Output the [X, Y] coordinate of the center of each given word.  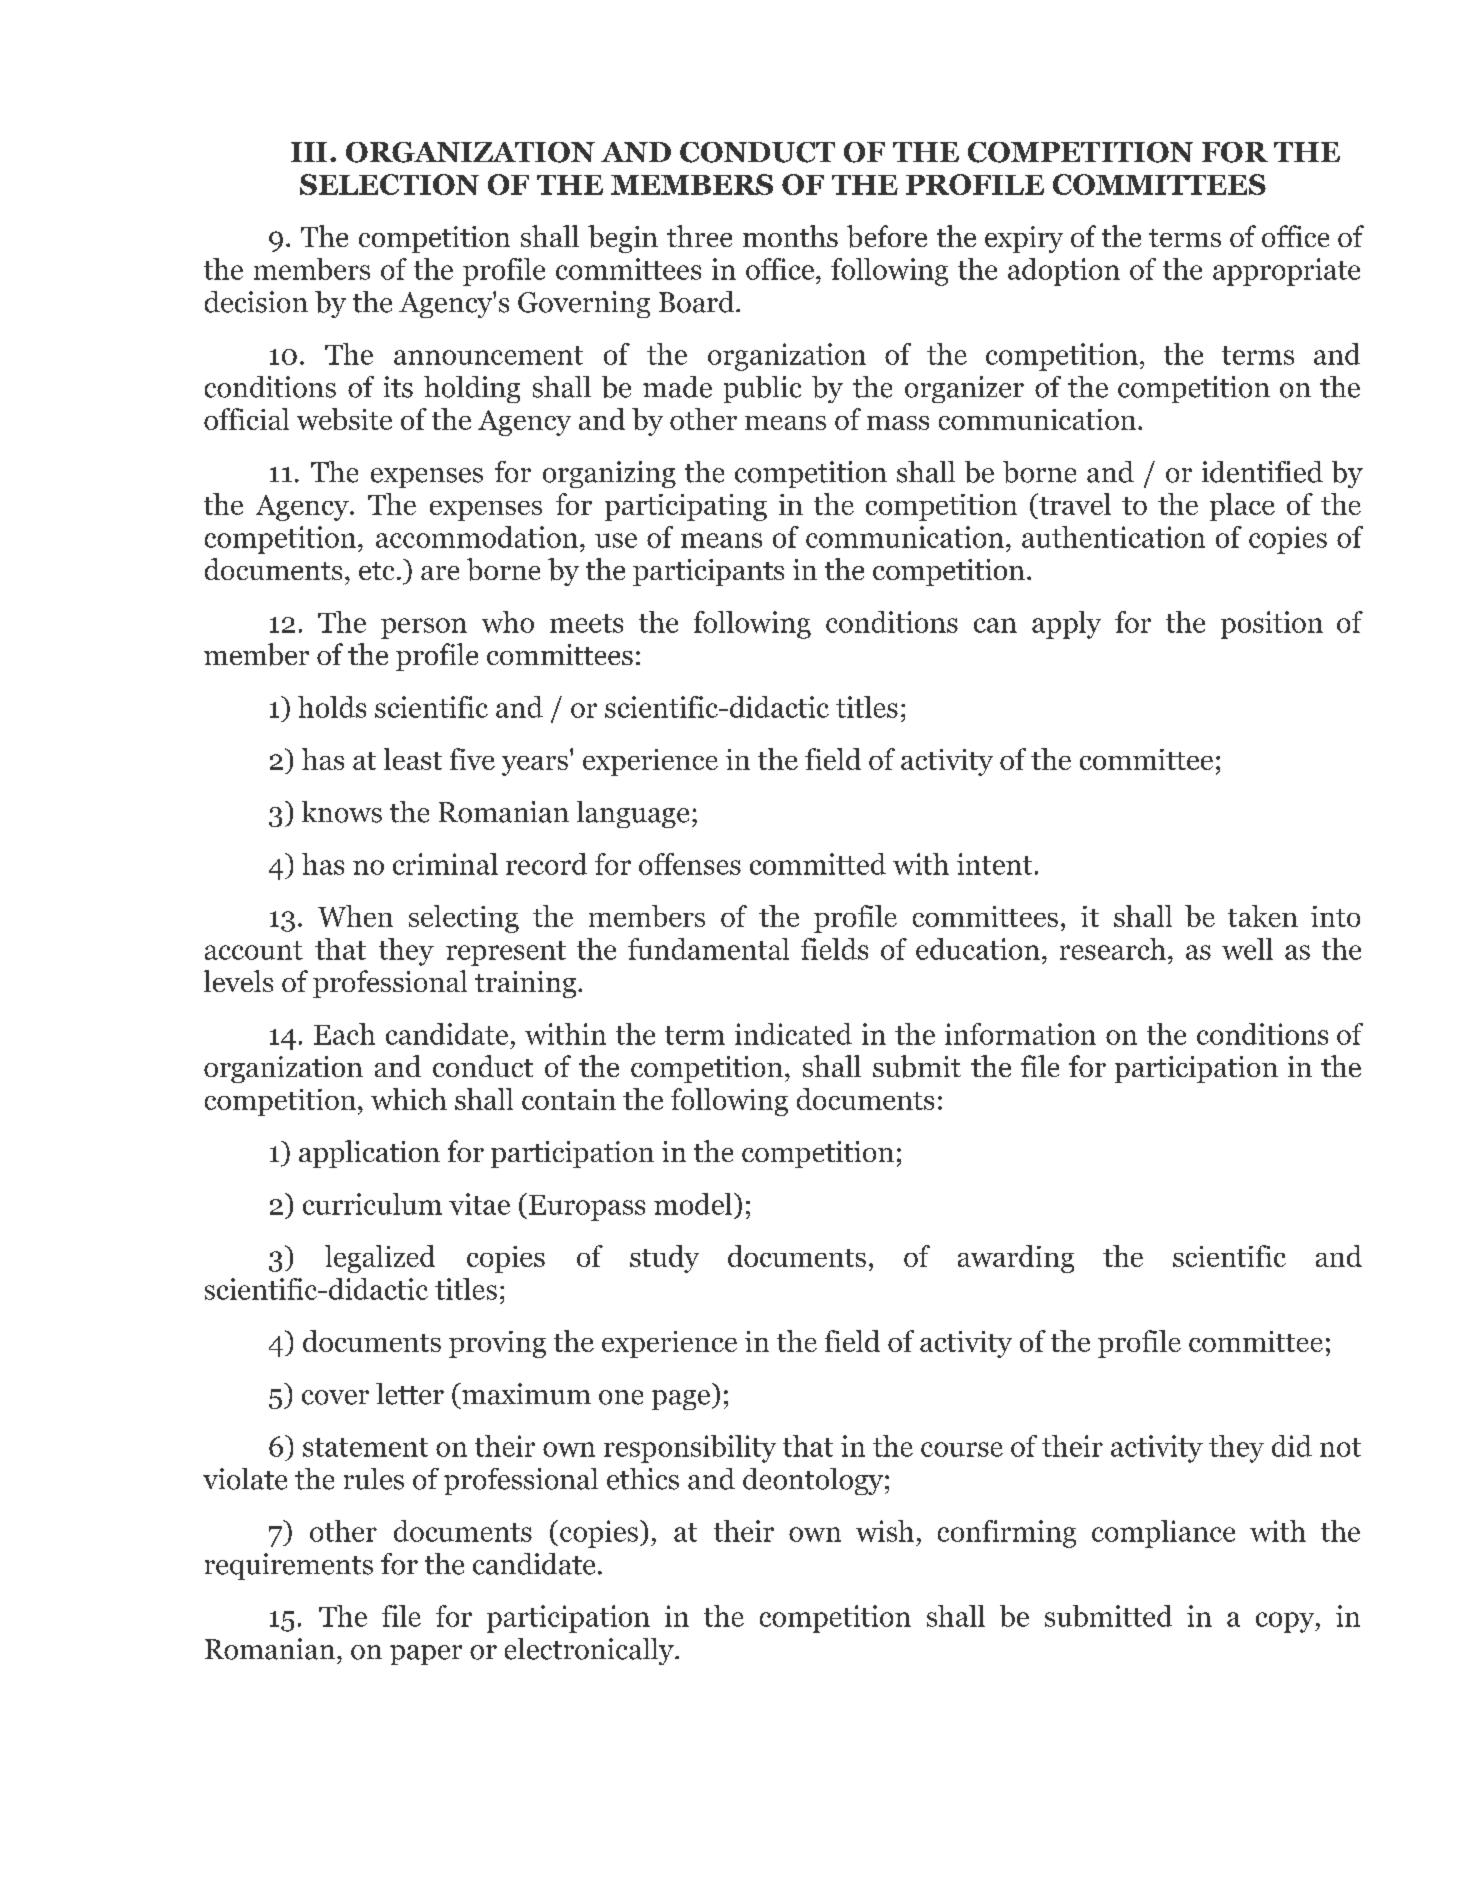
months [790, 236]
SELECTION [389, 184]
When [355, 916]
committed [818, 864]
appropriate [1286, 272]
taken [1263, 916]
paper [426, 1655]
